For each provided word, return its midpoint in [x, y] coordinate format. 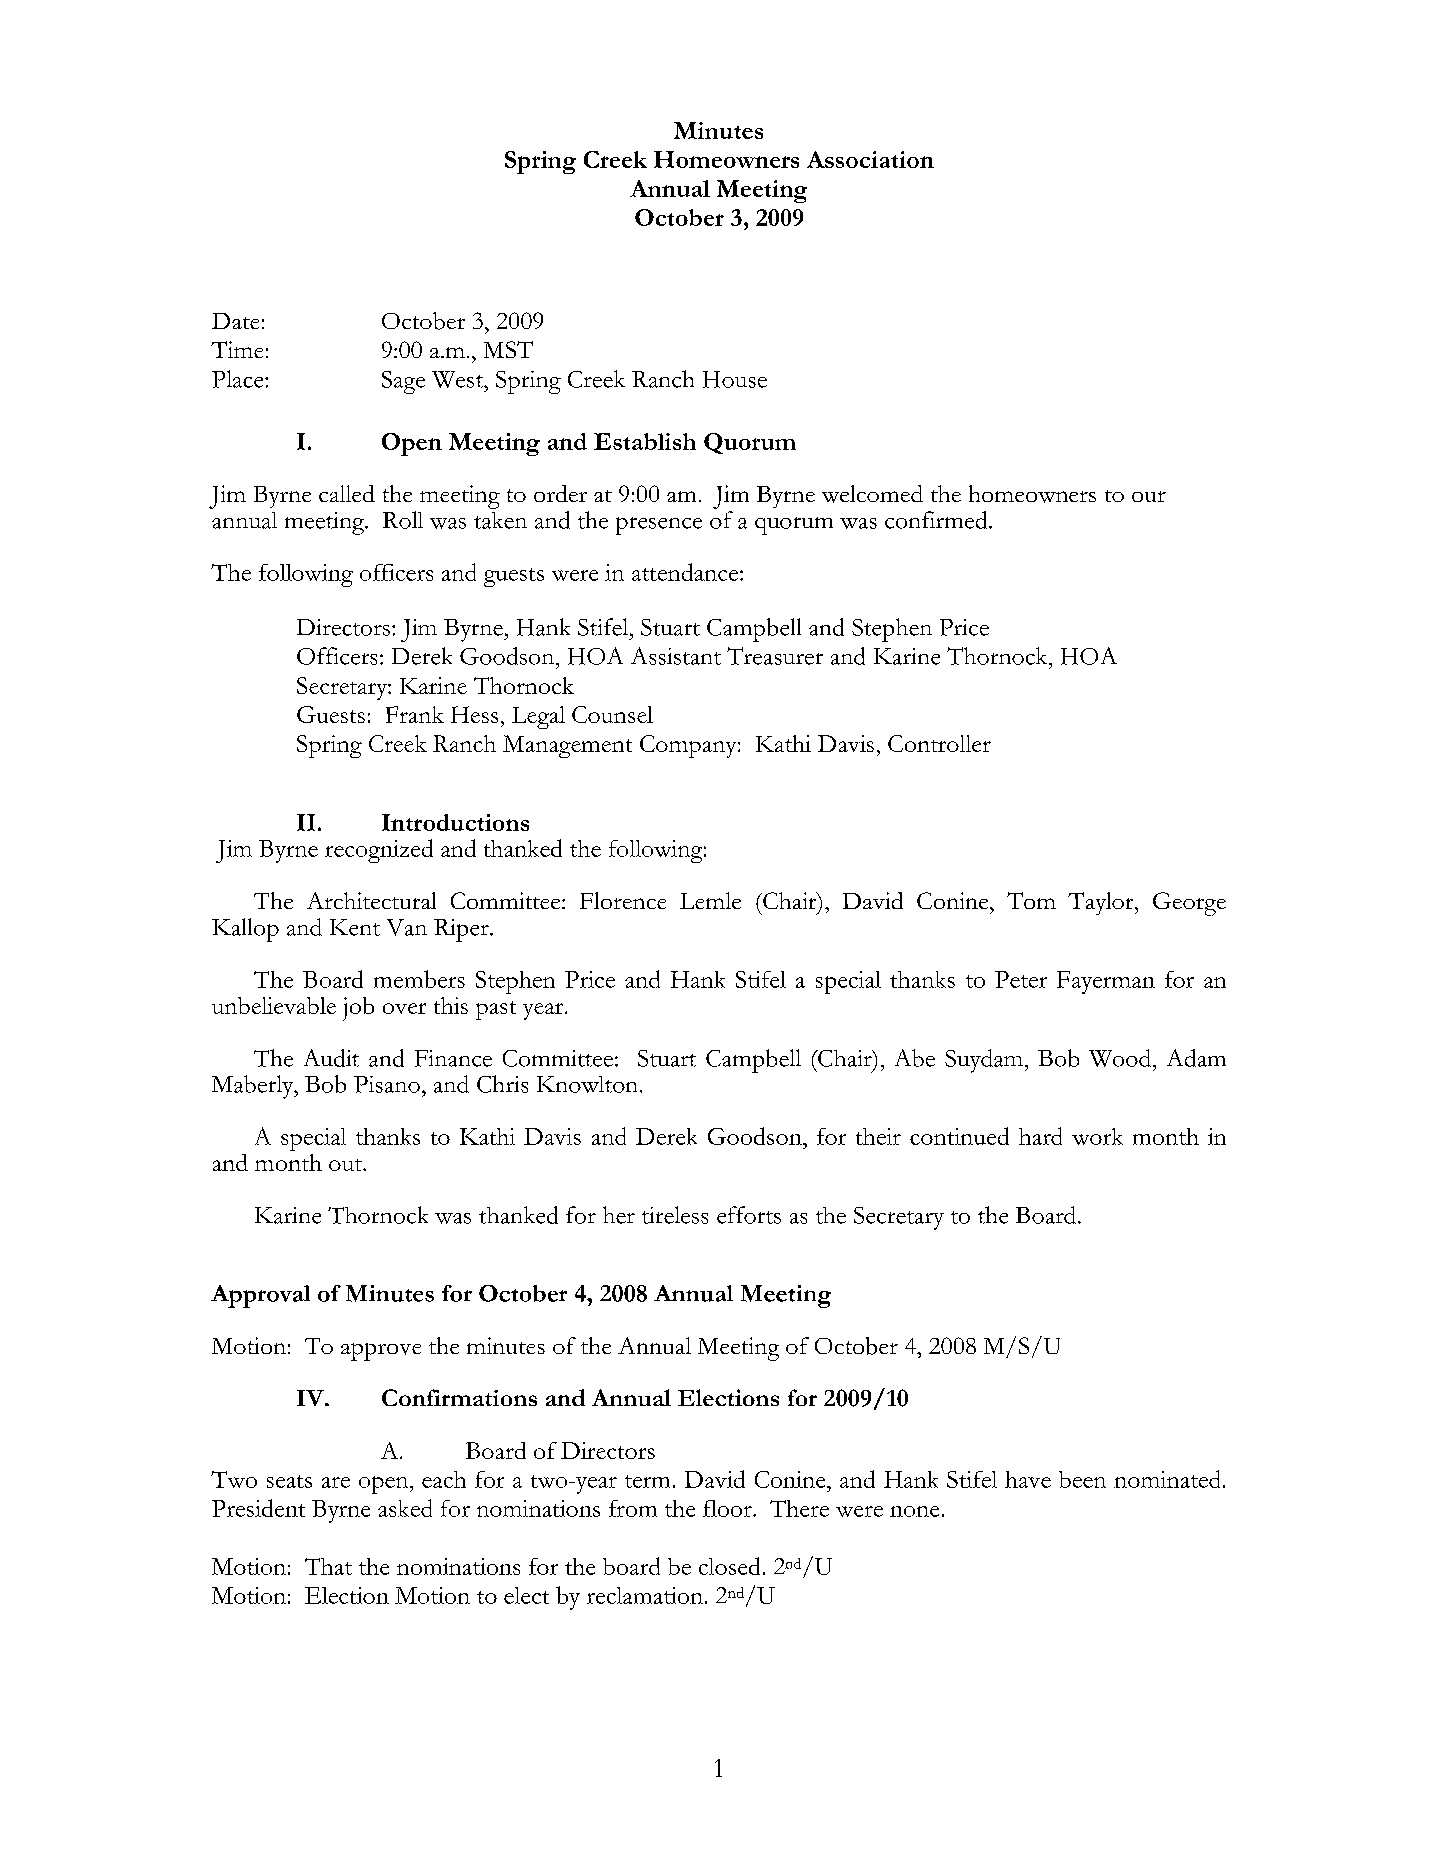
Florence [623, 900]
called [347, 493]
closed [729, 1566]
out [346, 1165]
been [1082, 1479]
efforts [749, 1215]
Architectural [371, 900]
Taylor [1102, 903]
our [1149, 496]
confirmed [937, 520]
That [328, 1566]
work [1097, 1136]
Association [870, 159]
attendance [686, 572]
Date [235, 321]
